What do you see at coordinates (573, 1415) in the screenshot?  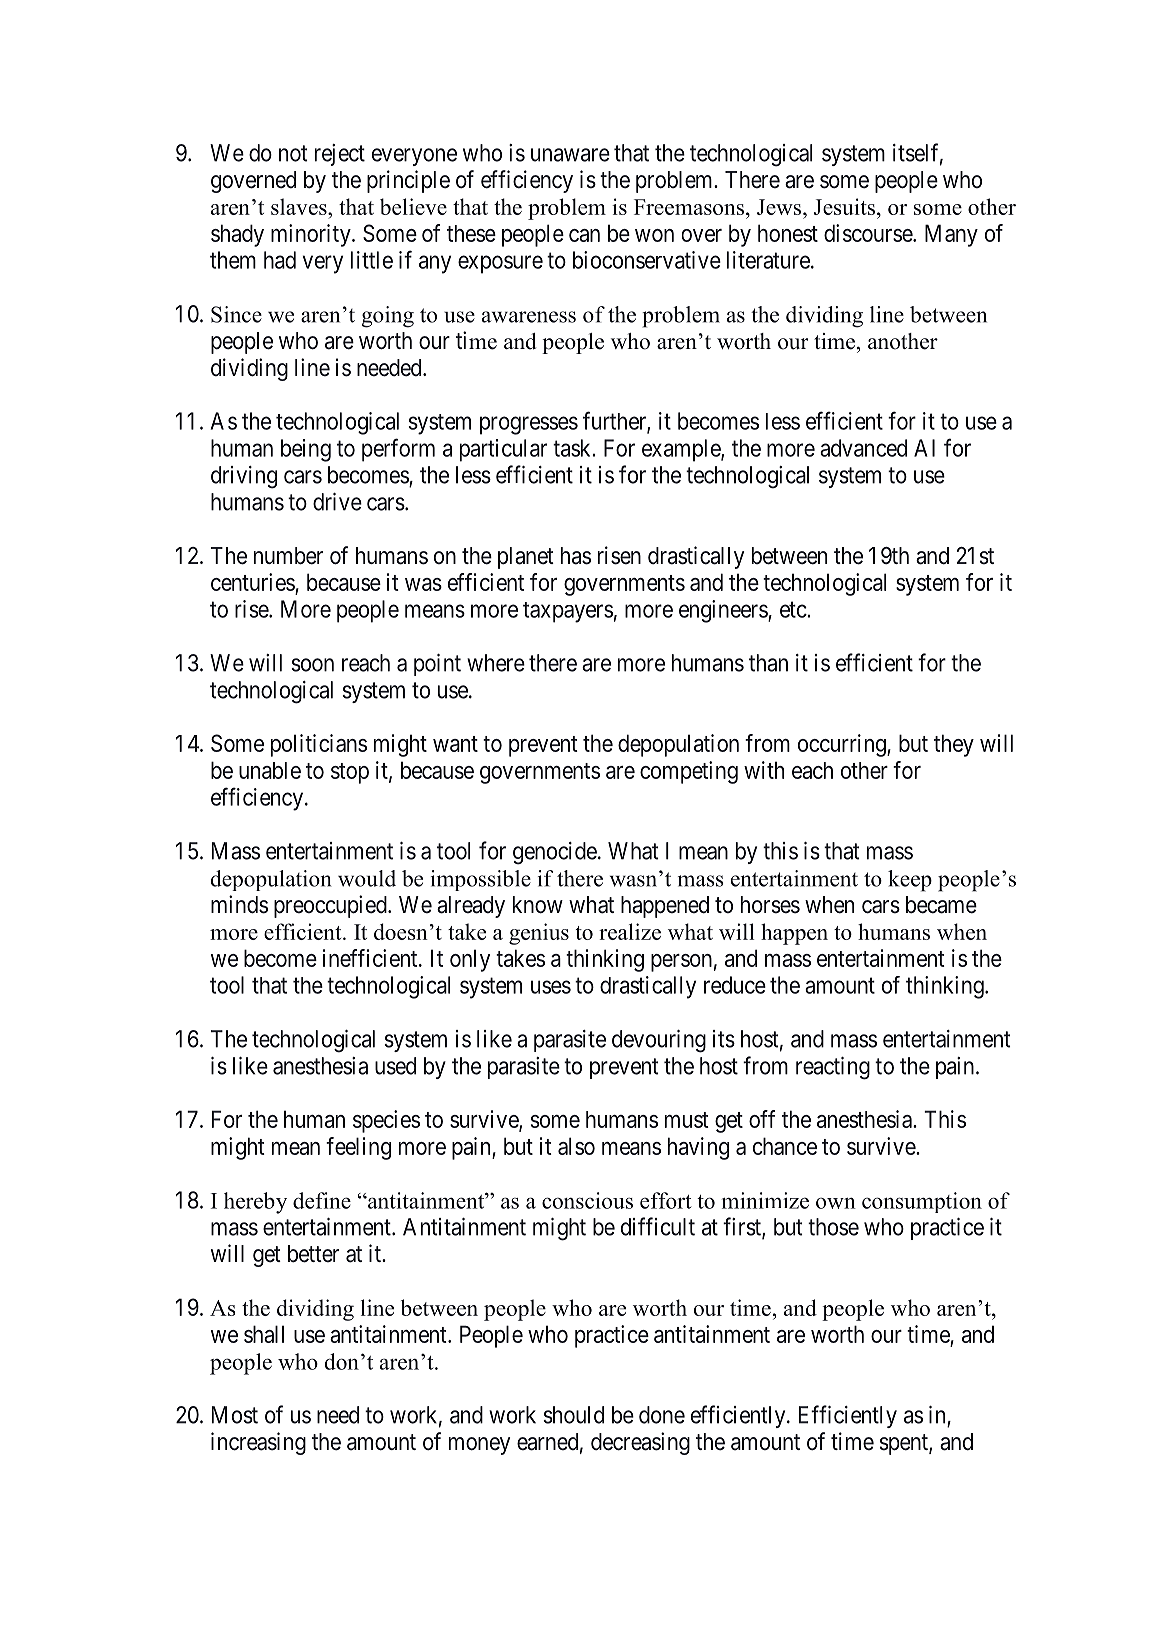 I see `should` at bounding box center [573, 1415].
